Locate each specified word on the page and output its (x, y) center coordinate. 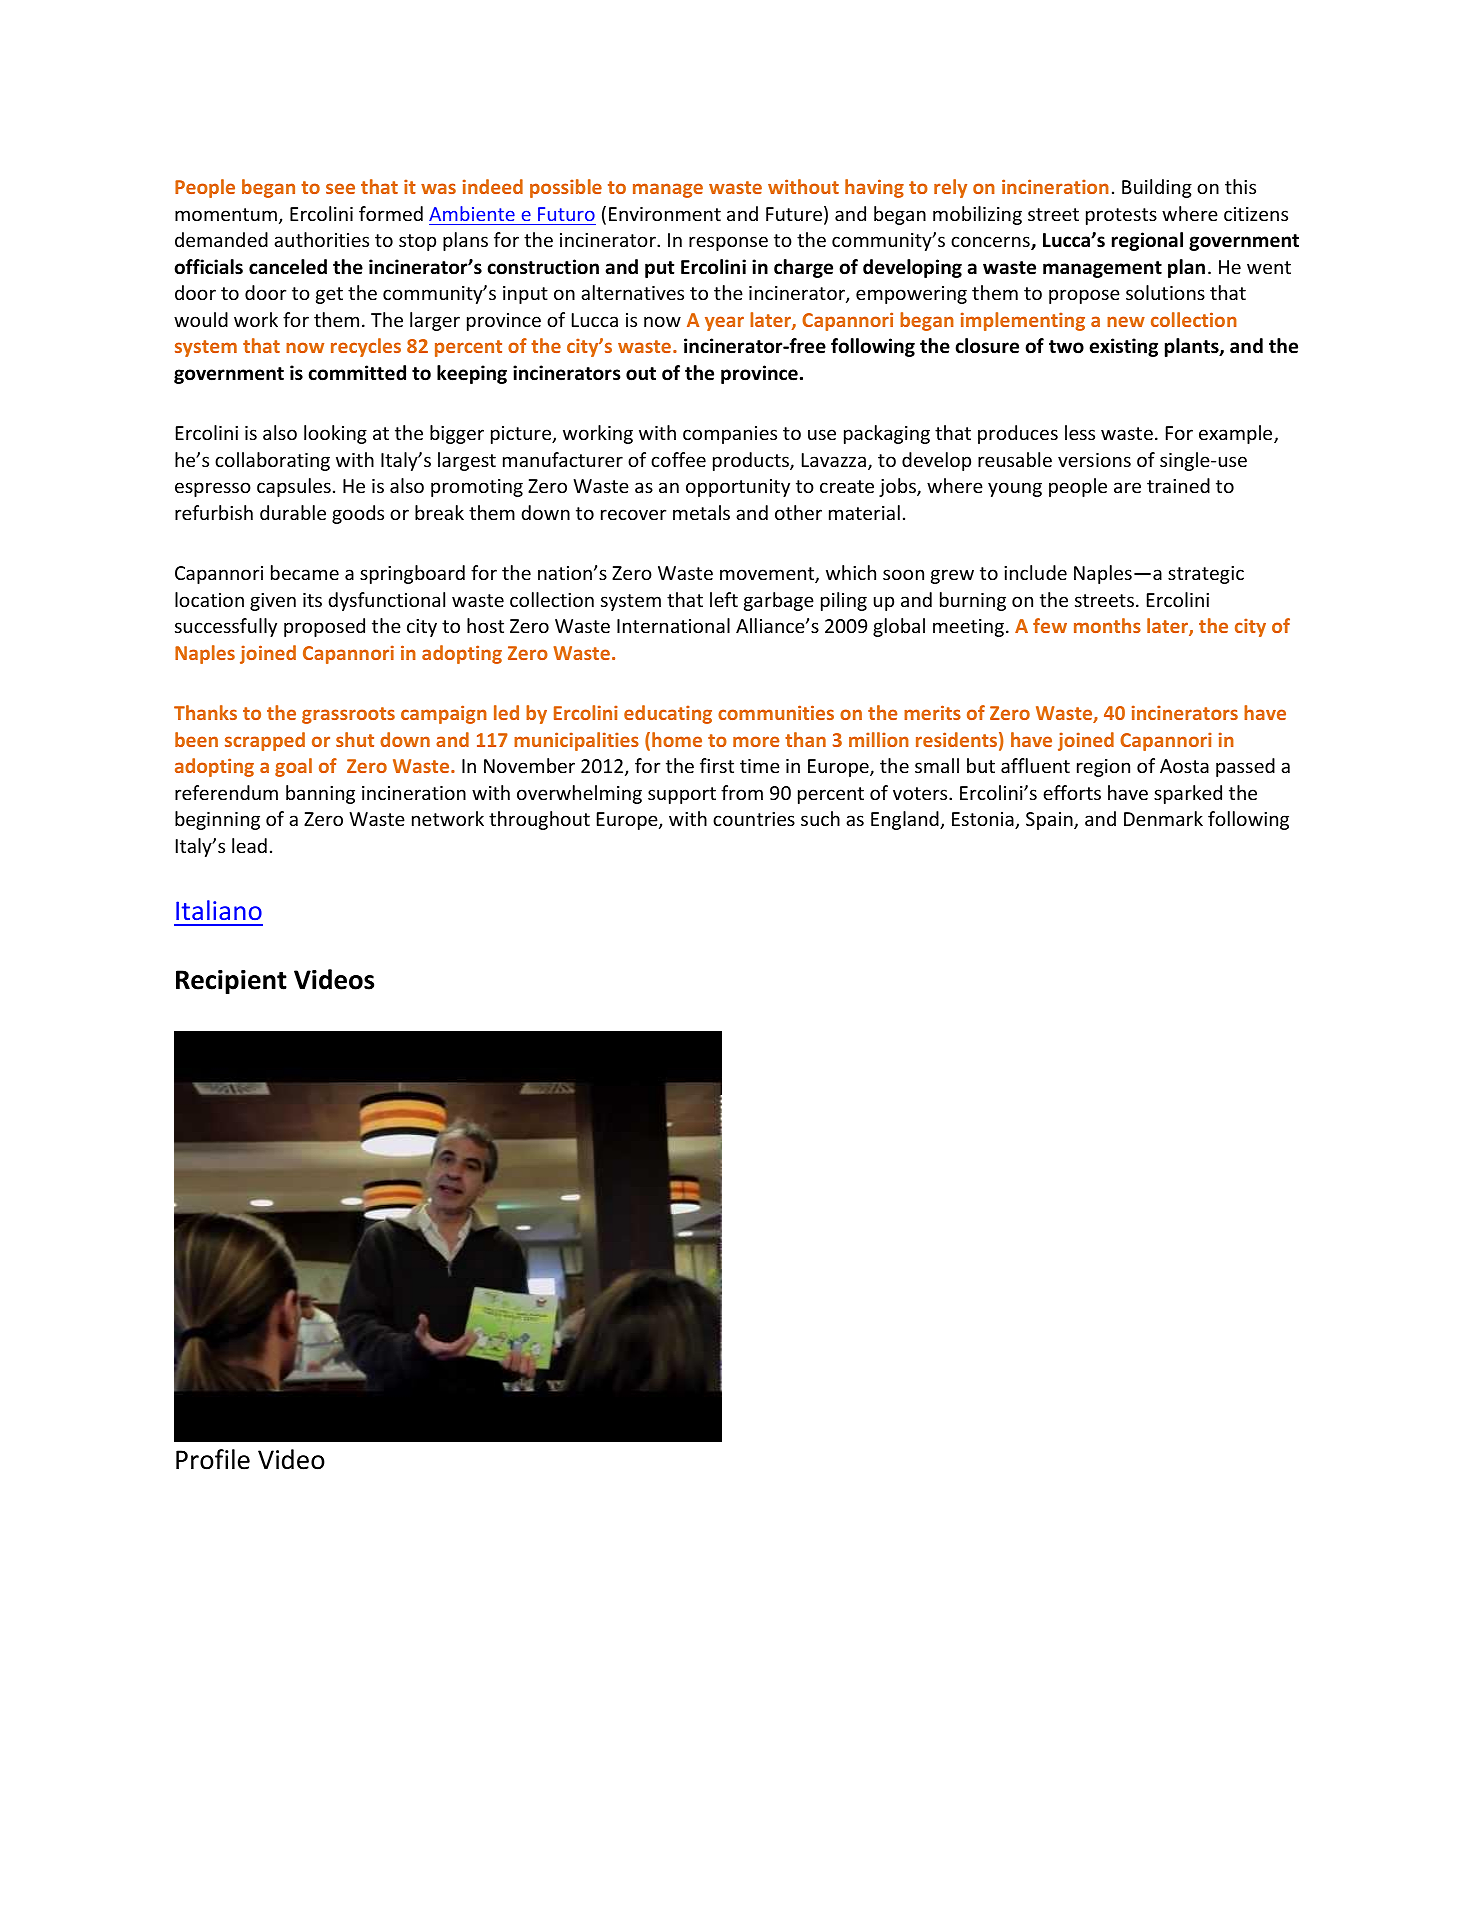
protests (1121, 216)
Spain (1050, 821)
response (728, 243)
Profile (213, 1459)
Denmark (1163, 818)
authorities (321, 239)
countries (754, 819)
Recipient (231, 982)
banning (320, 794)
